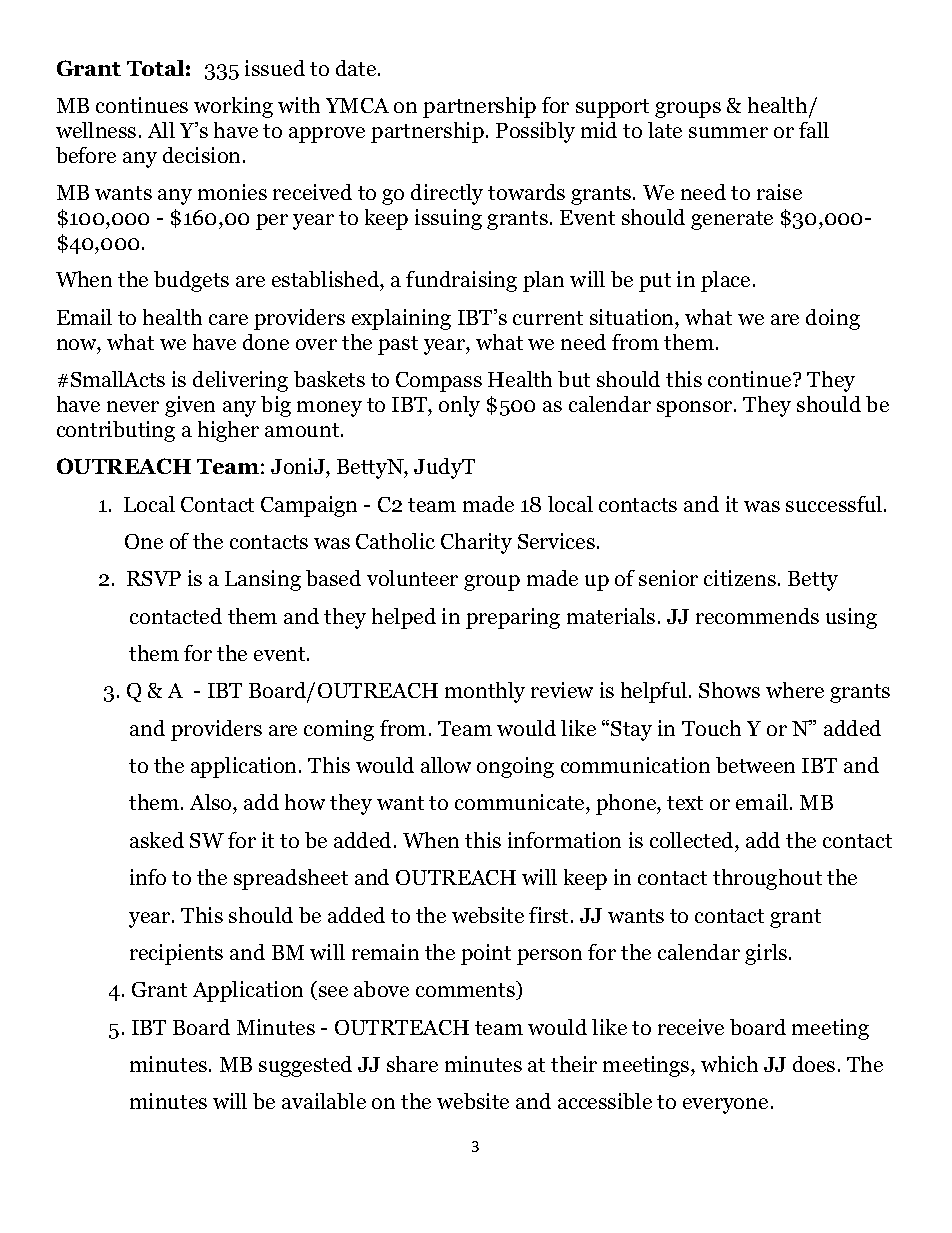 Image resolution: width=952 pixels, height=1233 pixels. Describe the element at coordinates (154, 578) in the screenshot. I see `RSVP` at that location.
